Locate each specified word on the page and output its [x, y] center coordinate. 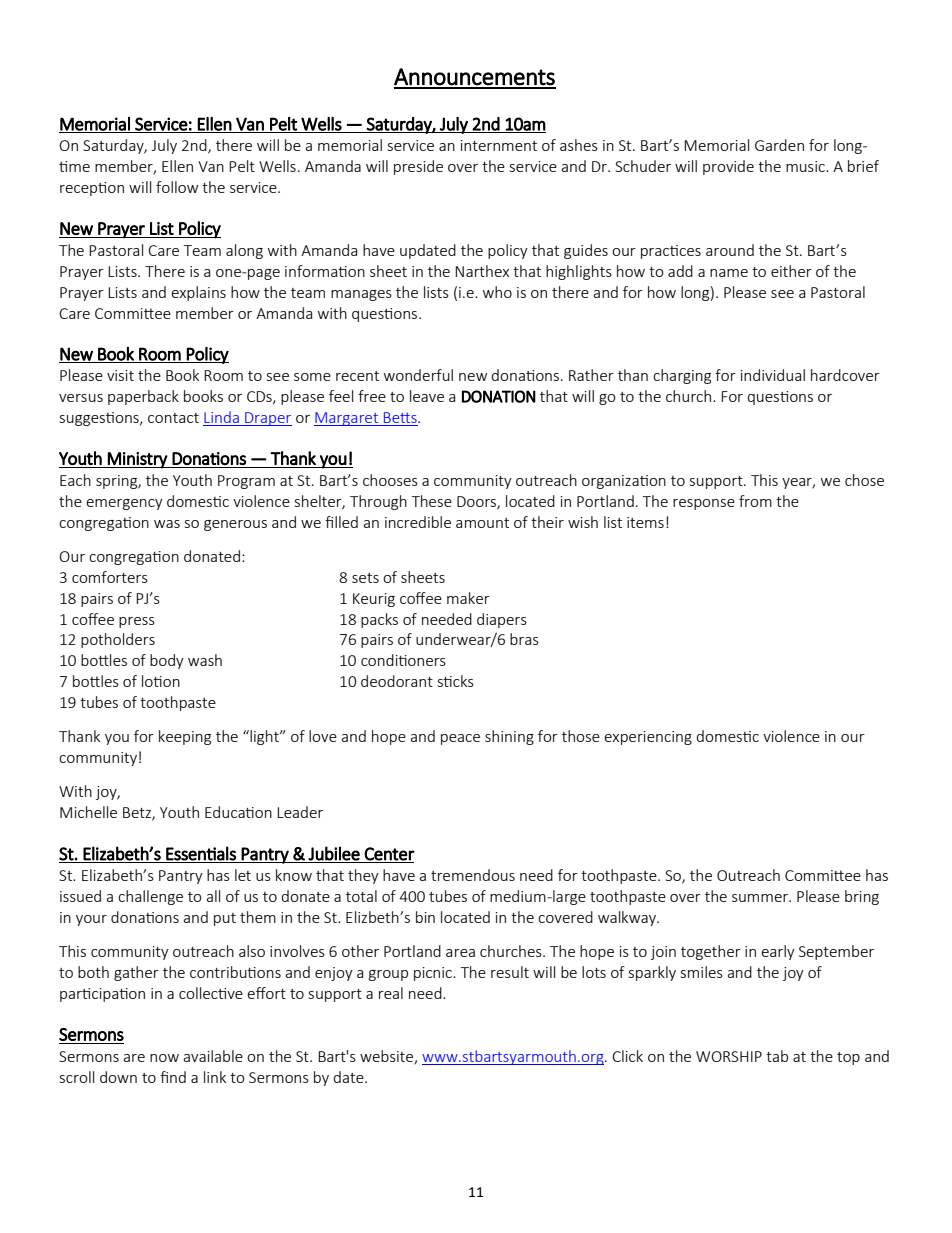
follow [177, 187]
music [806, 166]
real [391, 993]
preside [418, 167]
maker [468, 598]
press [137, 622]
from [755, 501]
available [213, 1056]
